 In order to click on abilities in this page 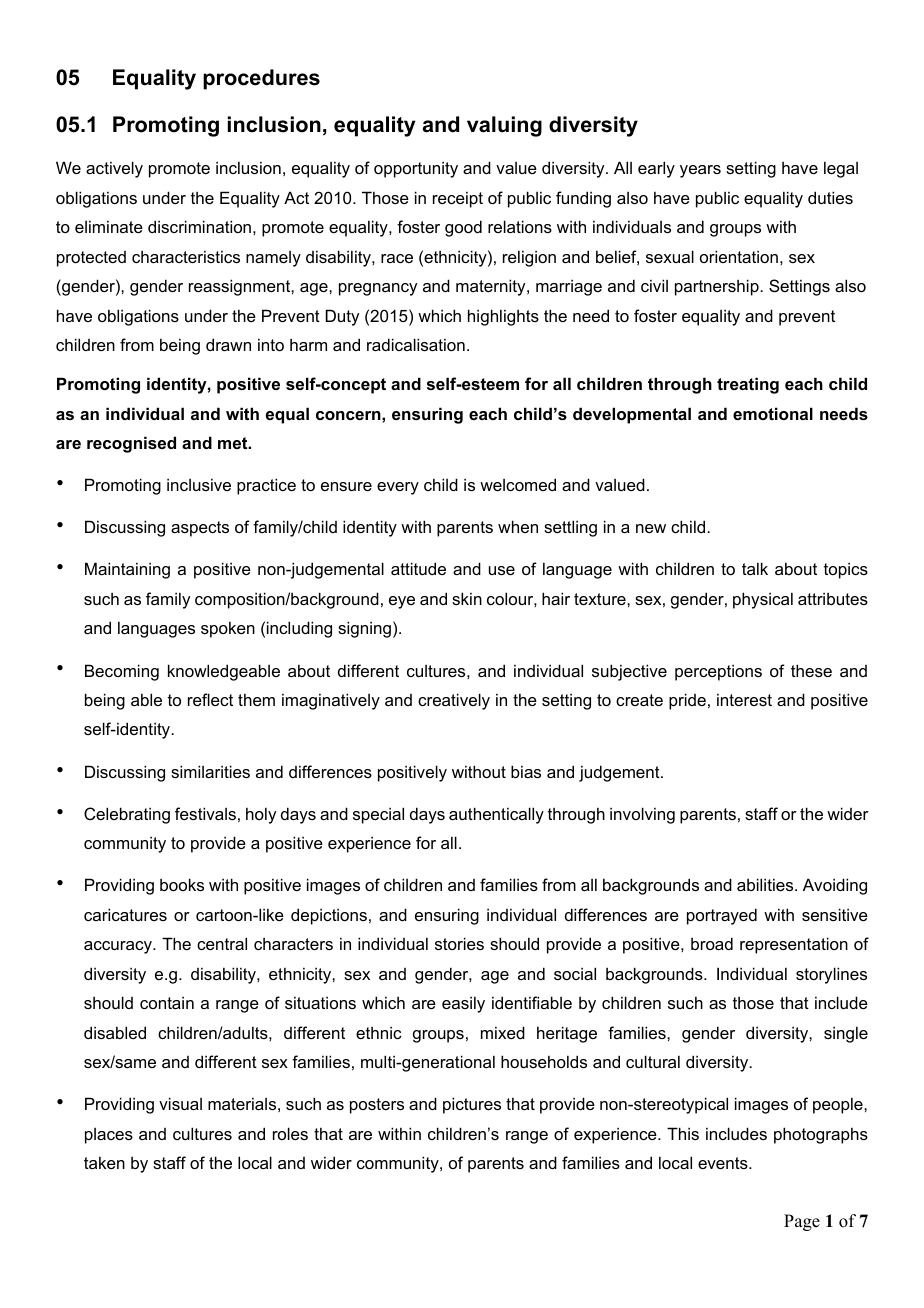, I will do `click(766, 884)`.
